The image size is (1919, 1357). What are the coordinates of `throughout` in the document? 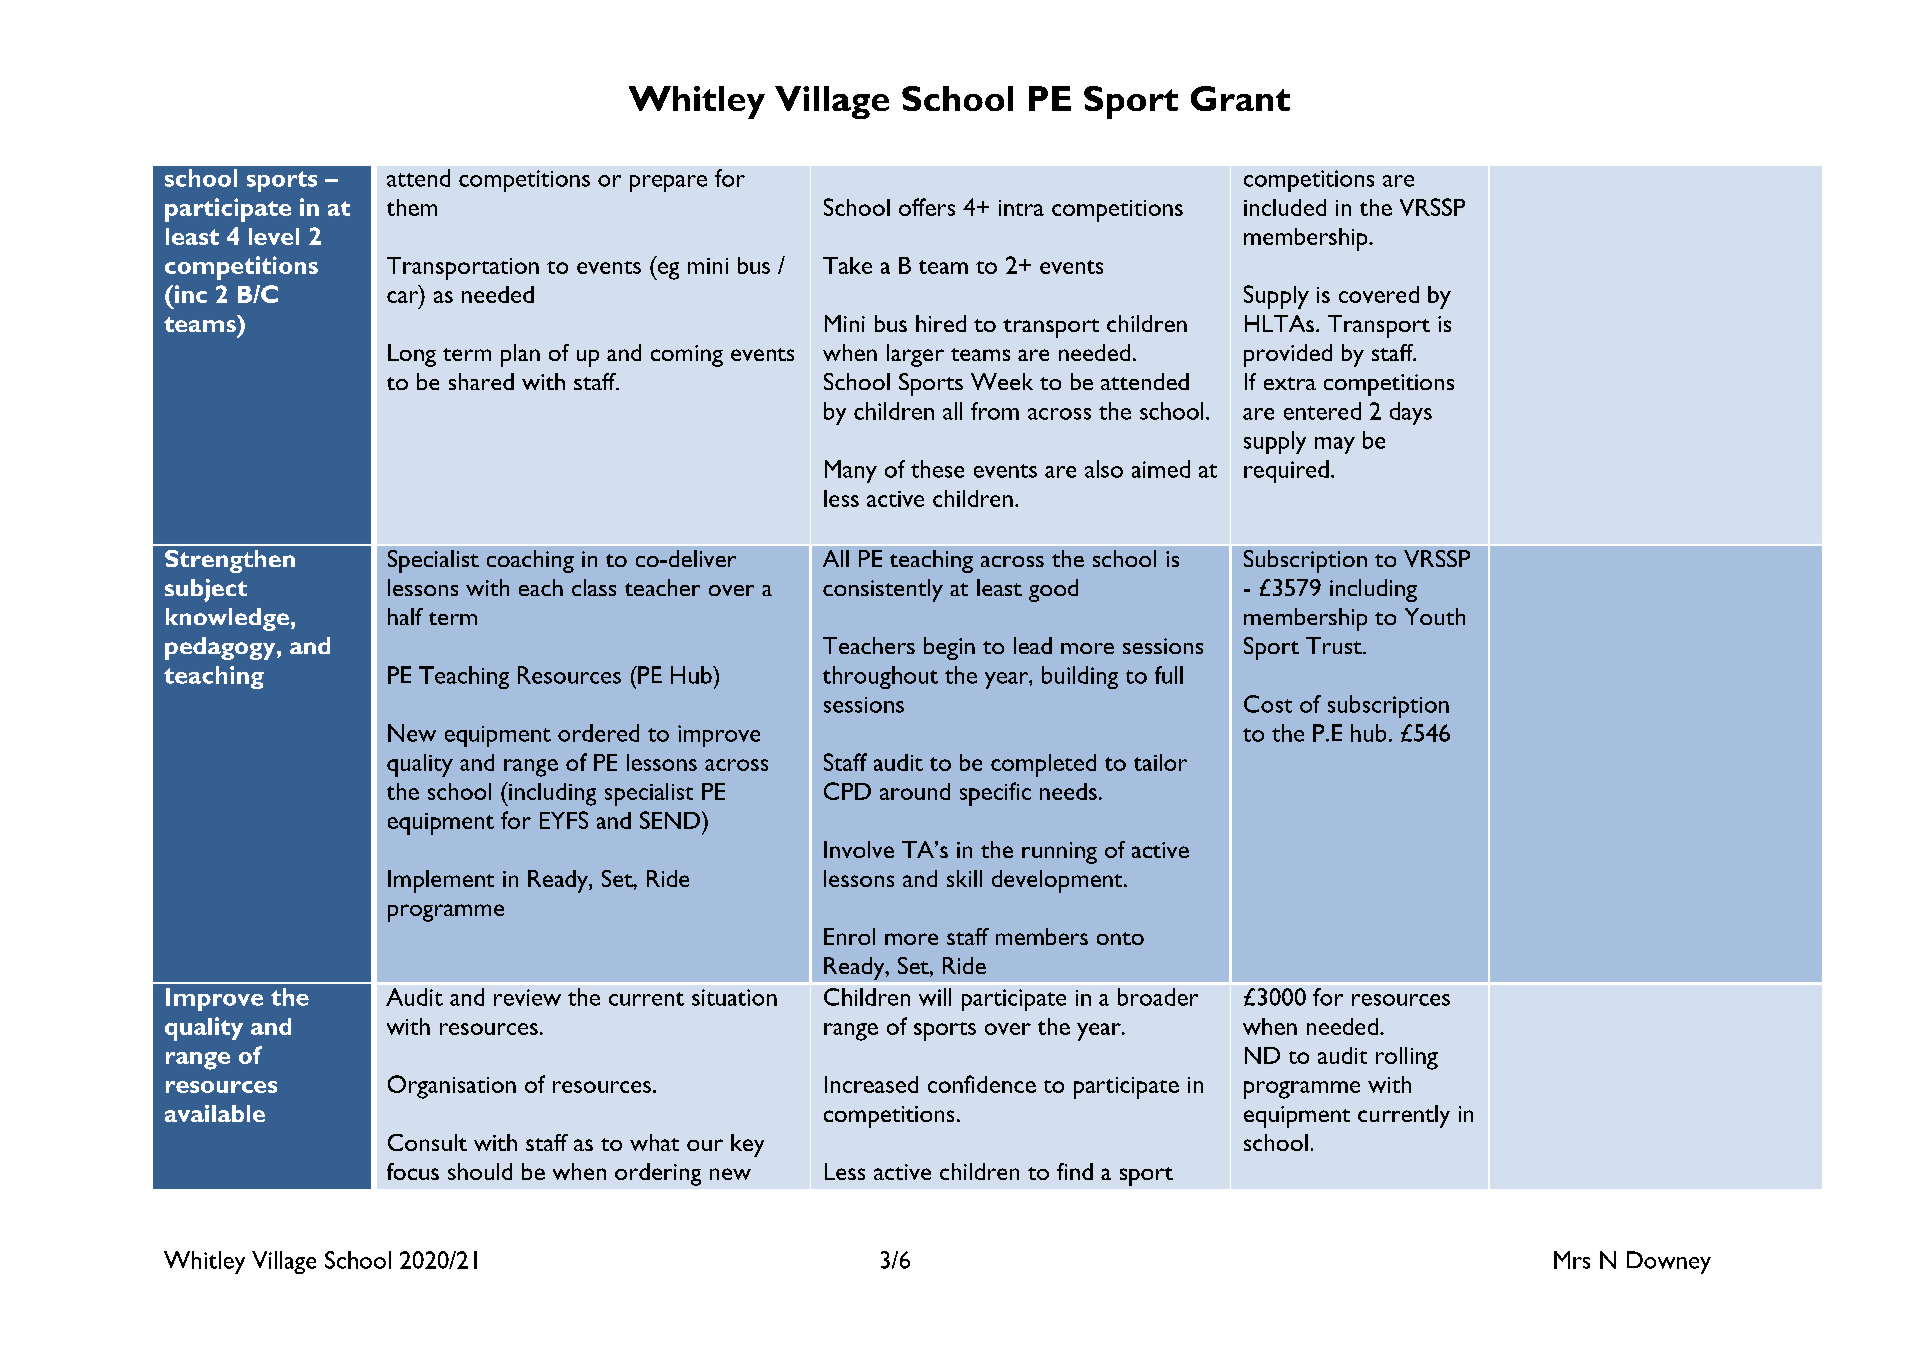 It's located at (880, 677).
